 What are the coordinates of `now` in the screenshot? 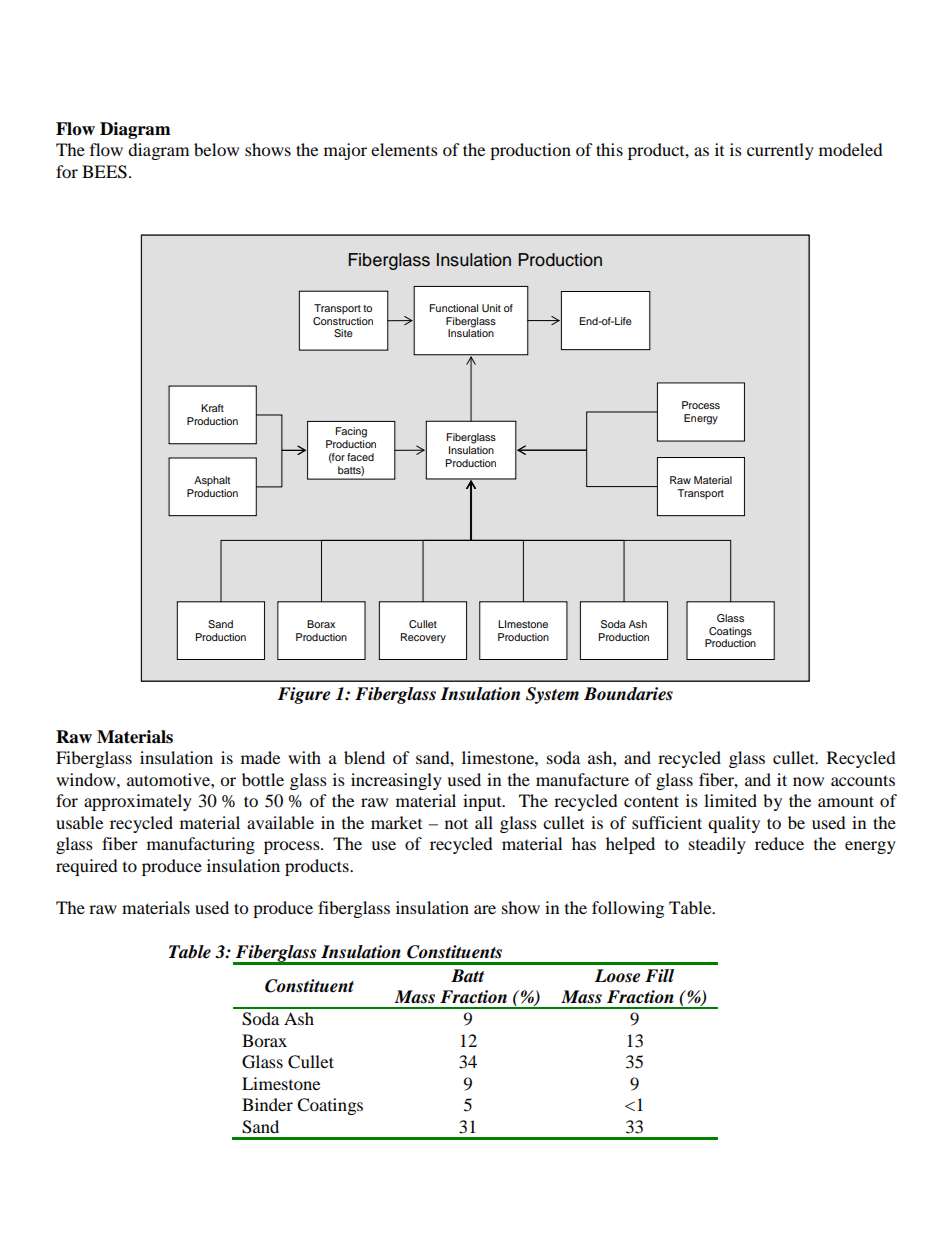 It's located at (808, 781).
